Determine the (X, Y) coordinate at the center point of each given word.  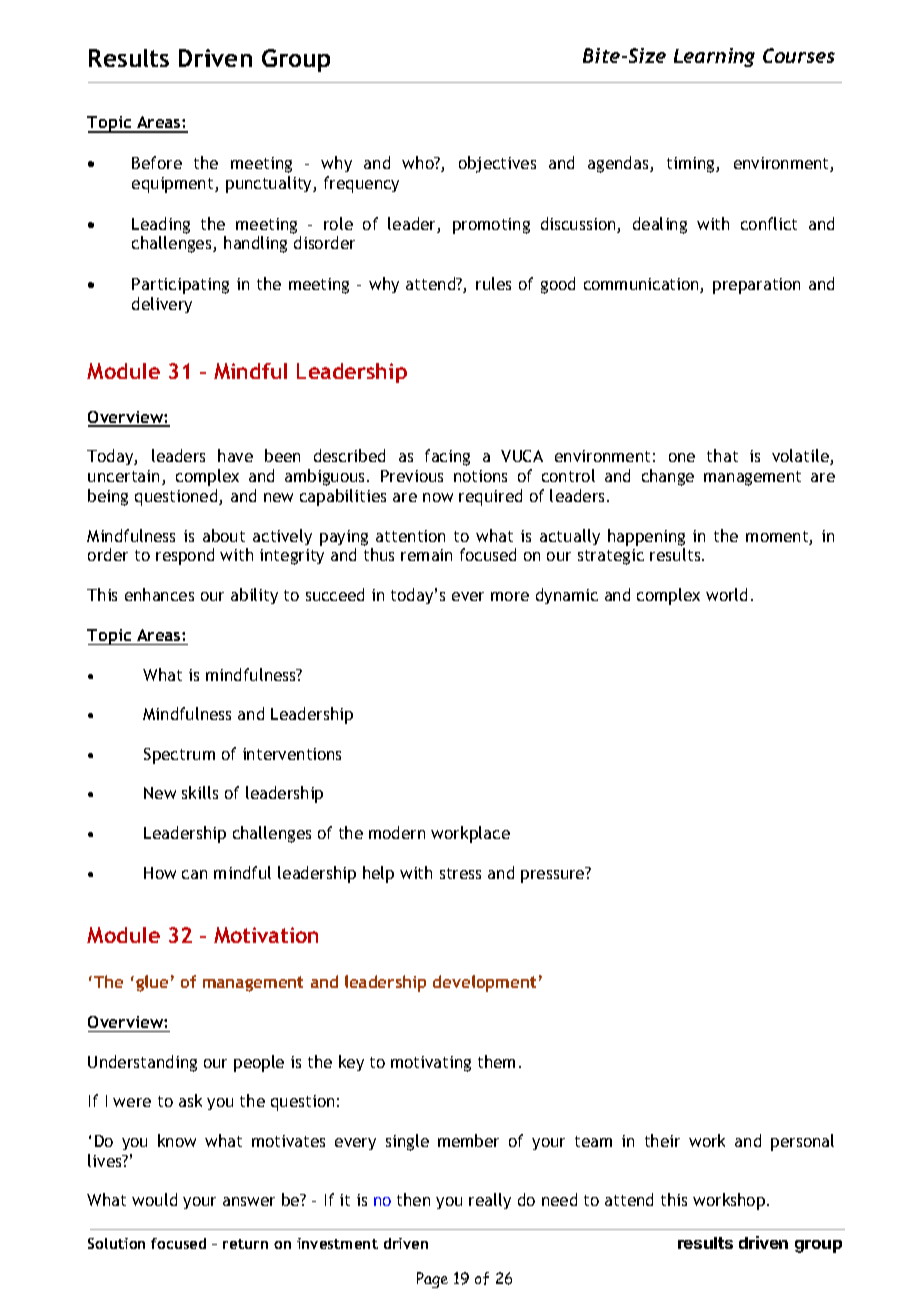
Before (157, 162)
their (662, 1140)
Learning (714, 57)
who (419, 162)
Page (432, 1280)
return (245, 1244)
